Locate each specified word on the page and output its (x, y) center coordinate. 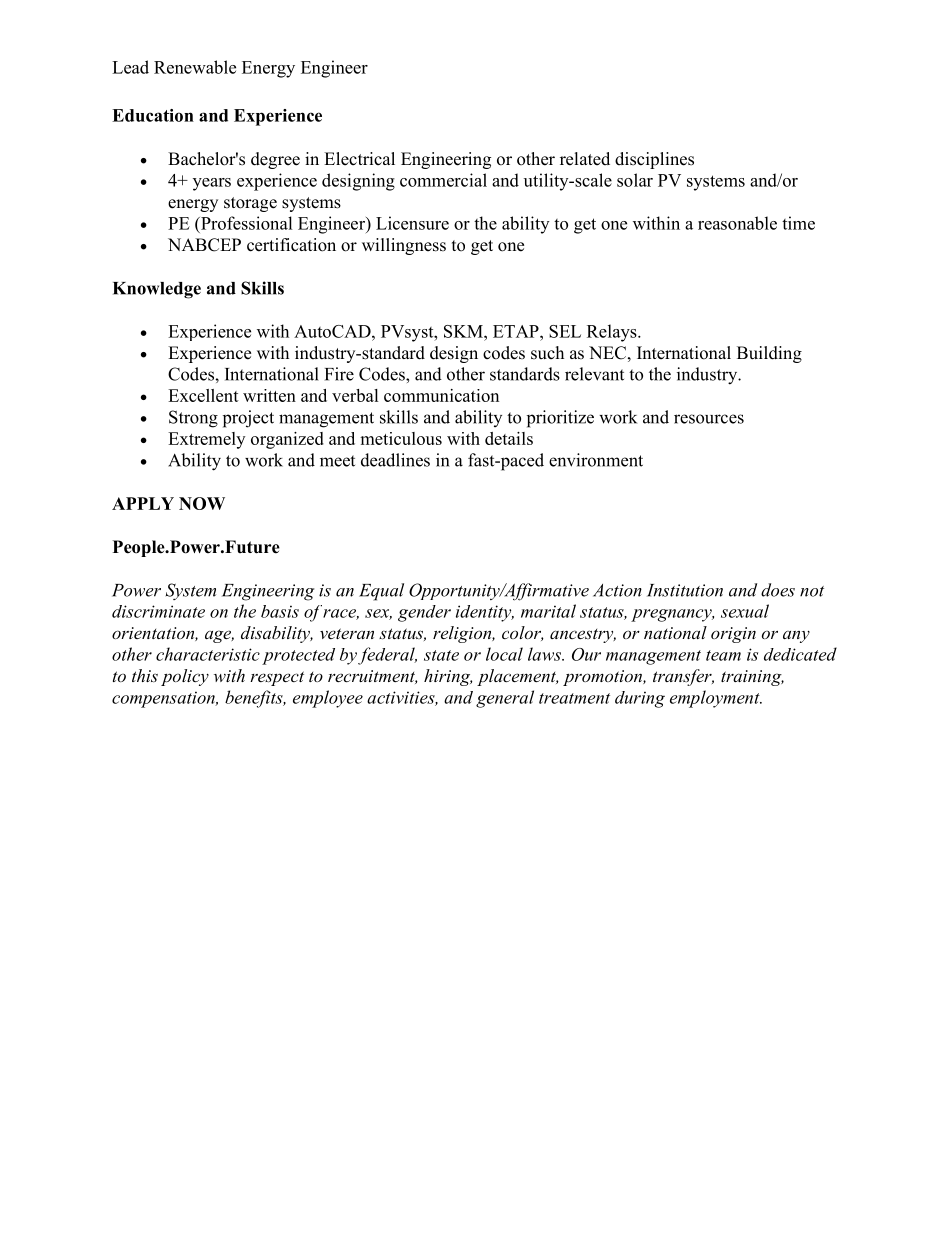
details (509, 438)
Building (769, 354)
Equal (381, 592)
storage (250, 204)
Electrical (359, 159)
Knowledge (157, 290)
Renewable (195, 67)
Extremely (206, 440)
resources (709, 419)
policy (185, 677)
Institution (685, 590)
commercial (443, 180)
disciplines (654, 160)
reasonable (737, 223)
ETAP (517, 331)
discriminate (158, 611)
